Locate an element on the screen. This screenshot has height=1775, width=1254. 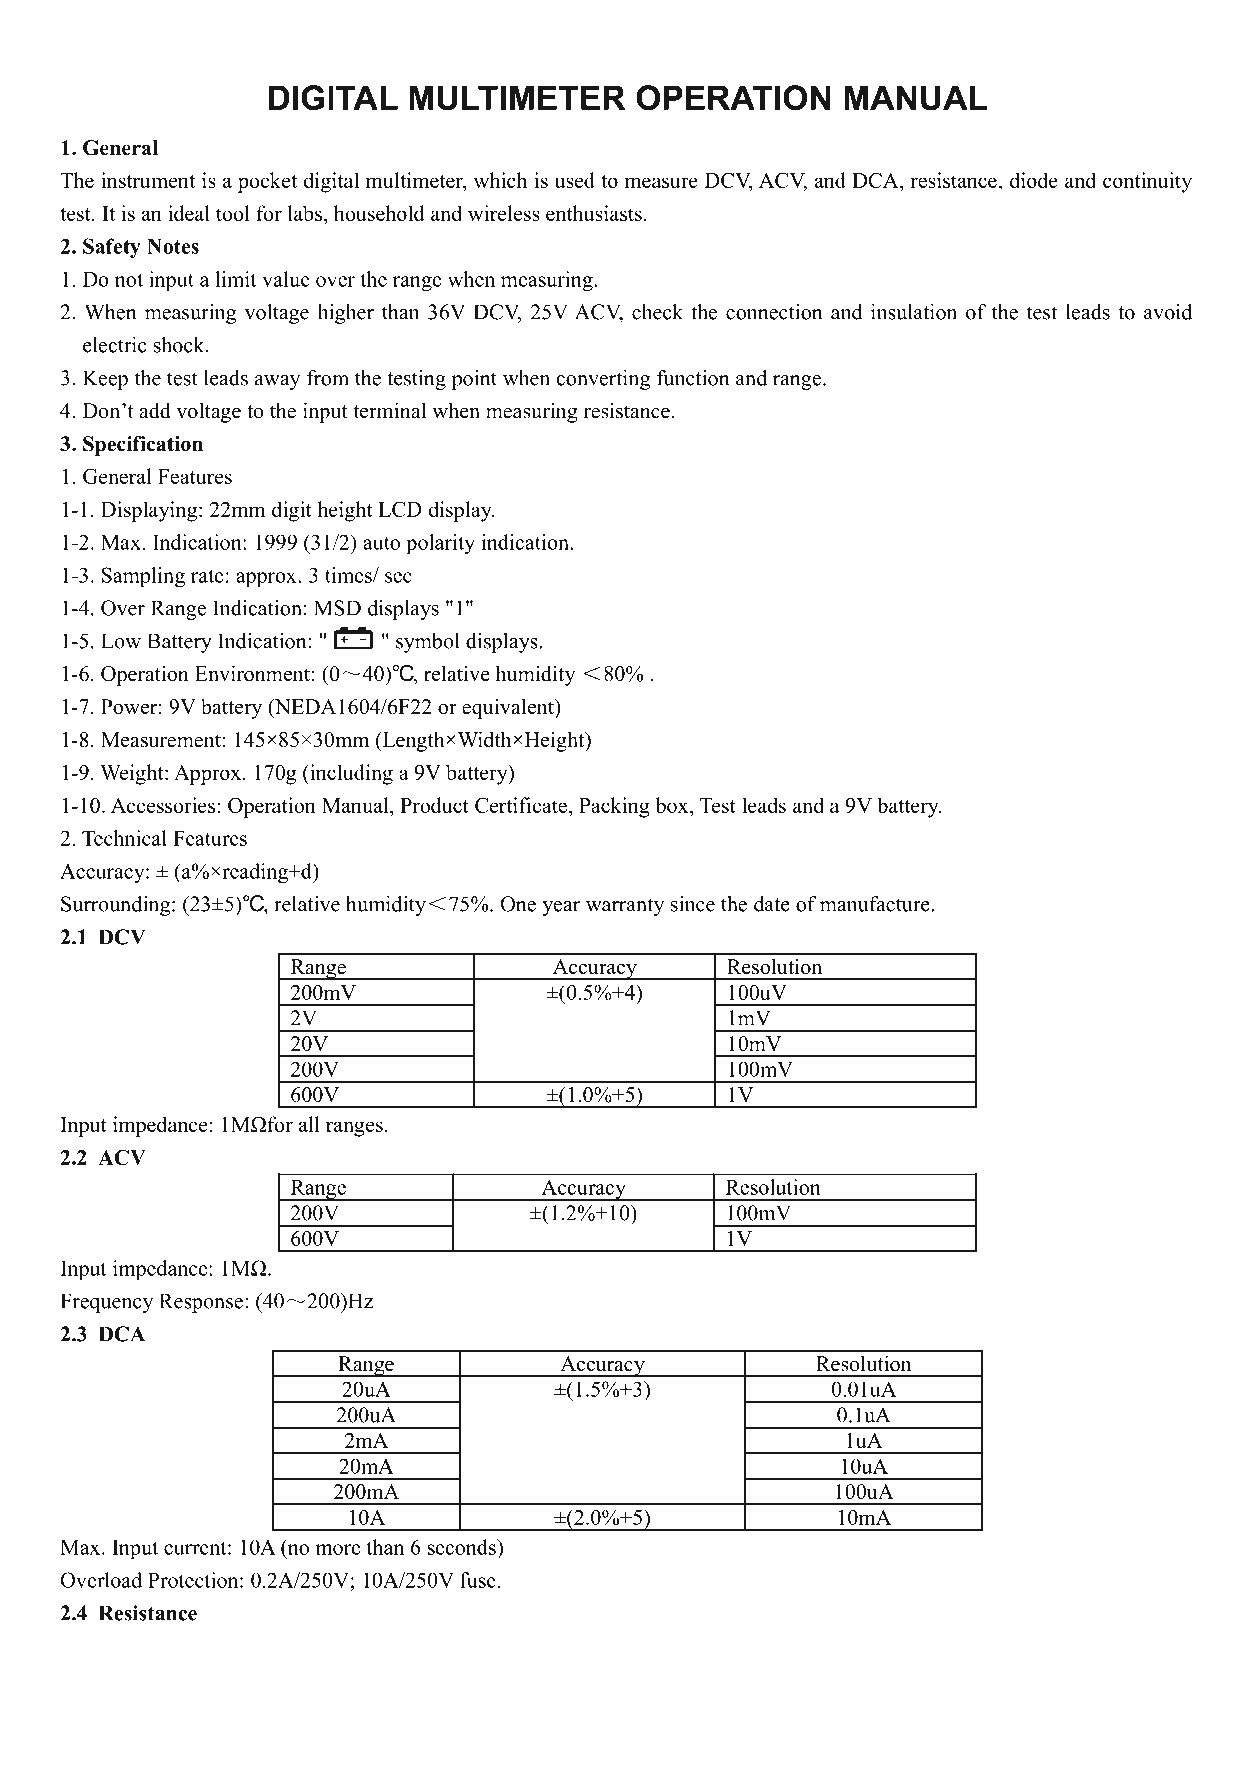
seconds is located at coordinates (463, 1547).
